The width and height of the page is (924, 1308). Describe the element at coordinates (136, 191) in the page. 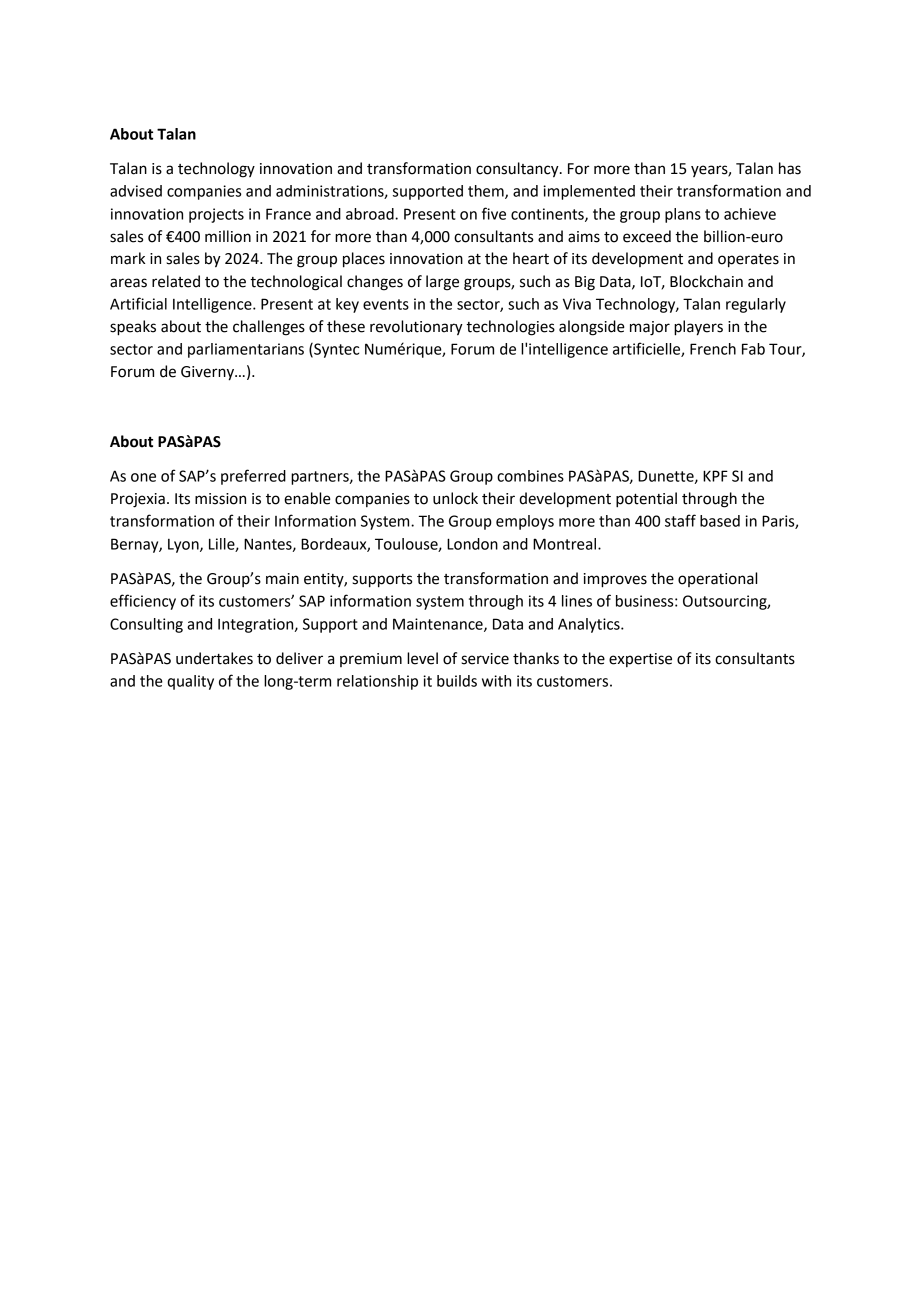

I see `advised` at that location.
